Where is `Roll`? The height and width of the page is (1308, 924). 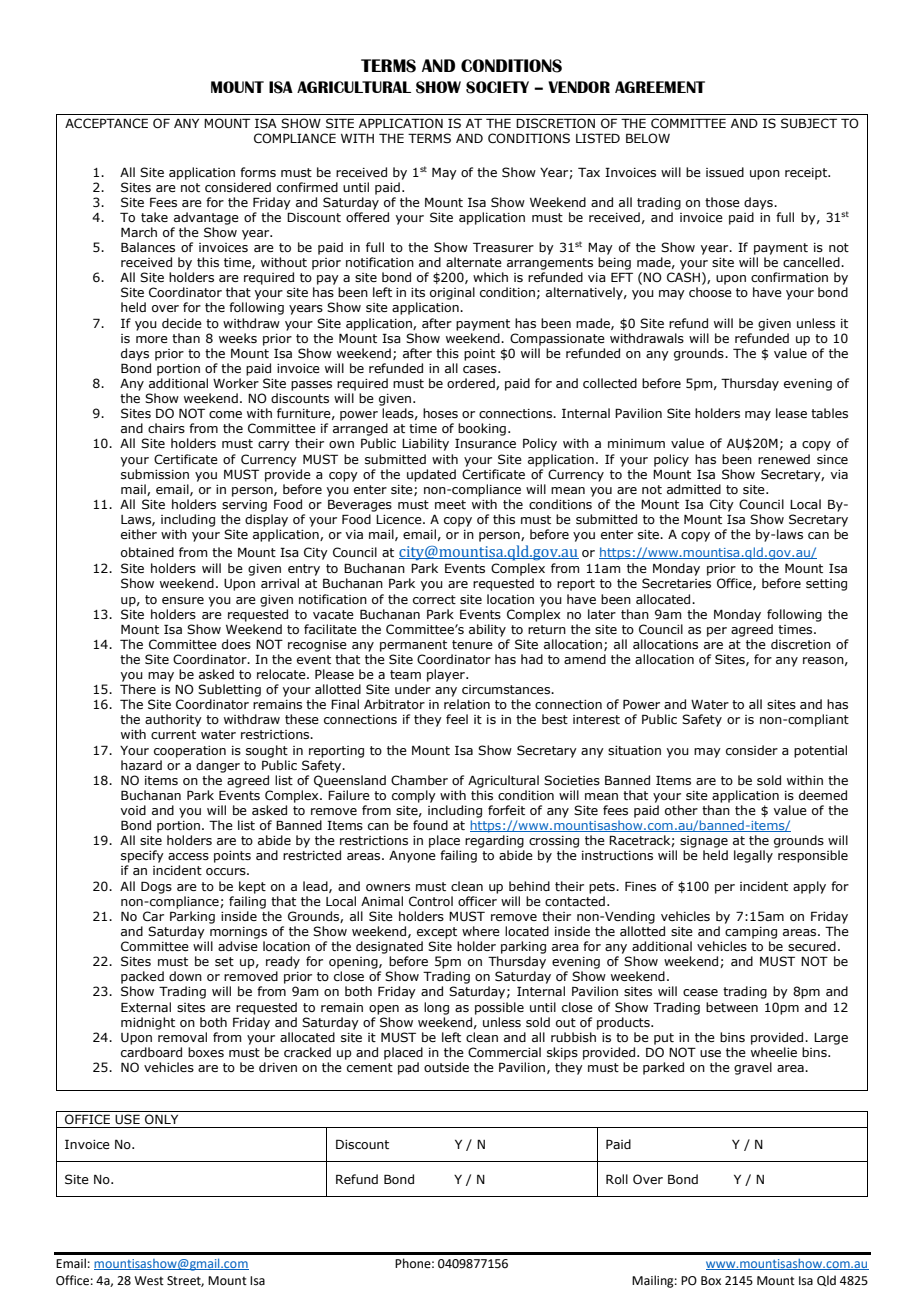 Roll is located at coordinates (617, 1179).
